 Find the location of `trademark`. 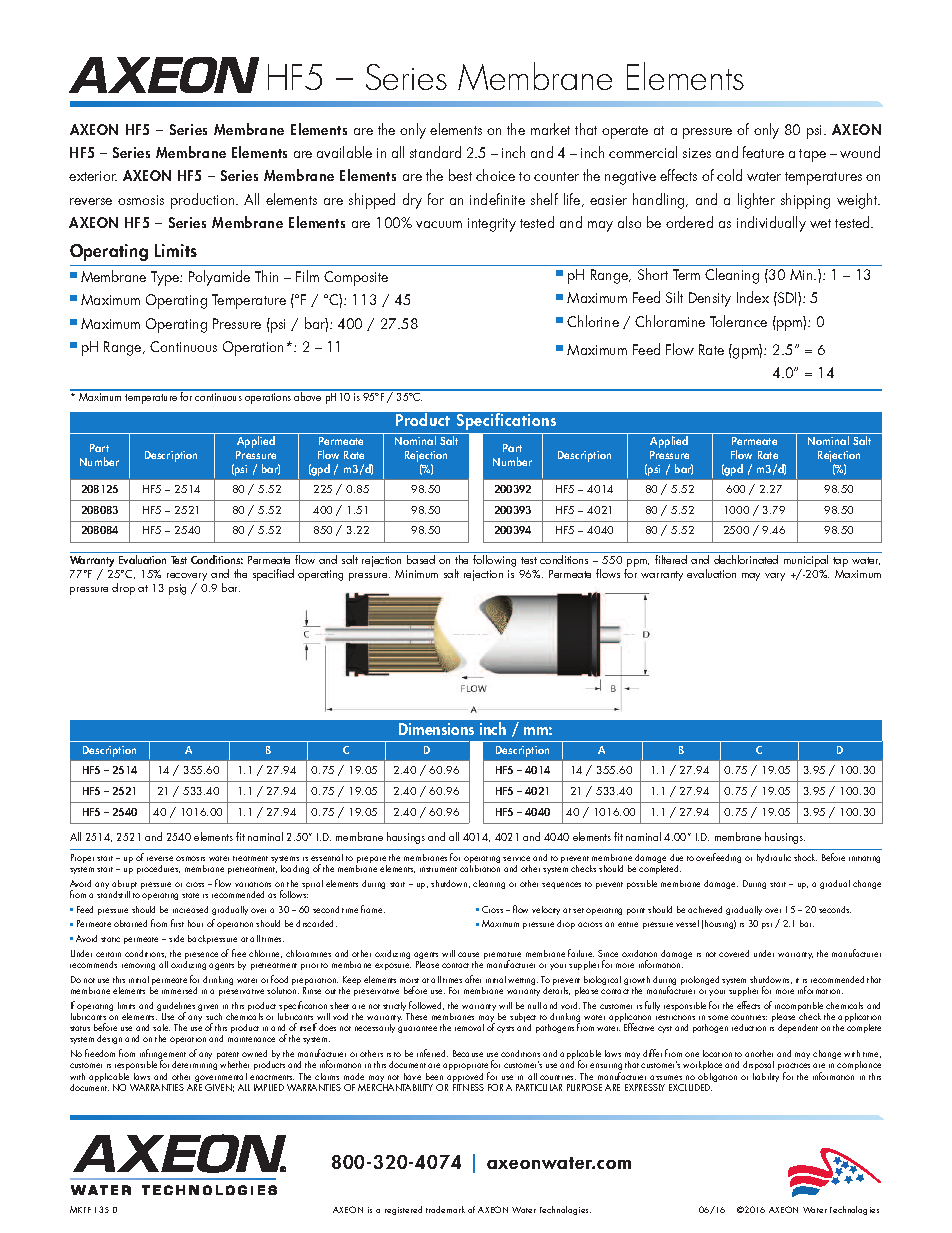

trademark is located at coordinates (445, 1209).
